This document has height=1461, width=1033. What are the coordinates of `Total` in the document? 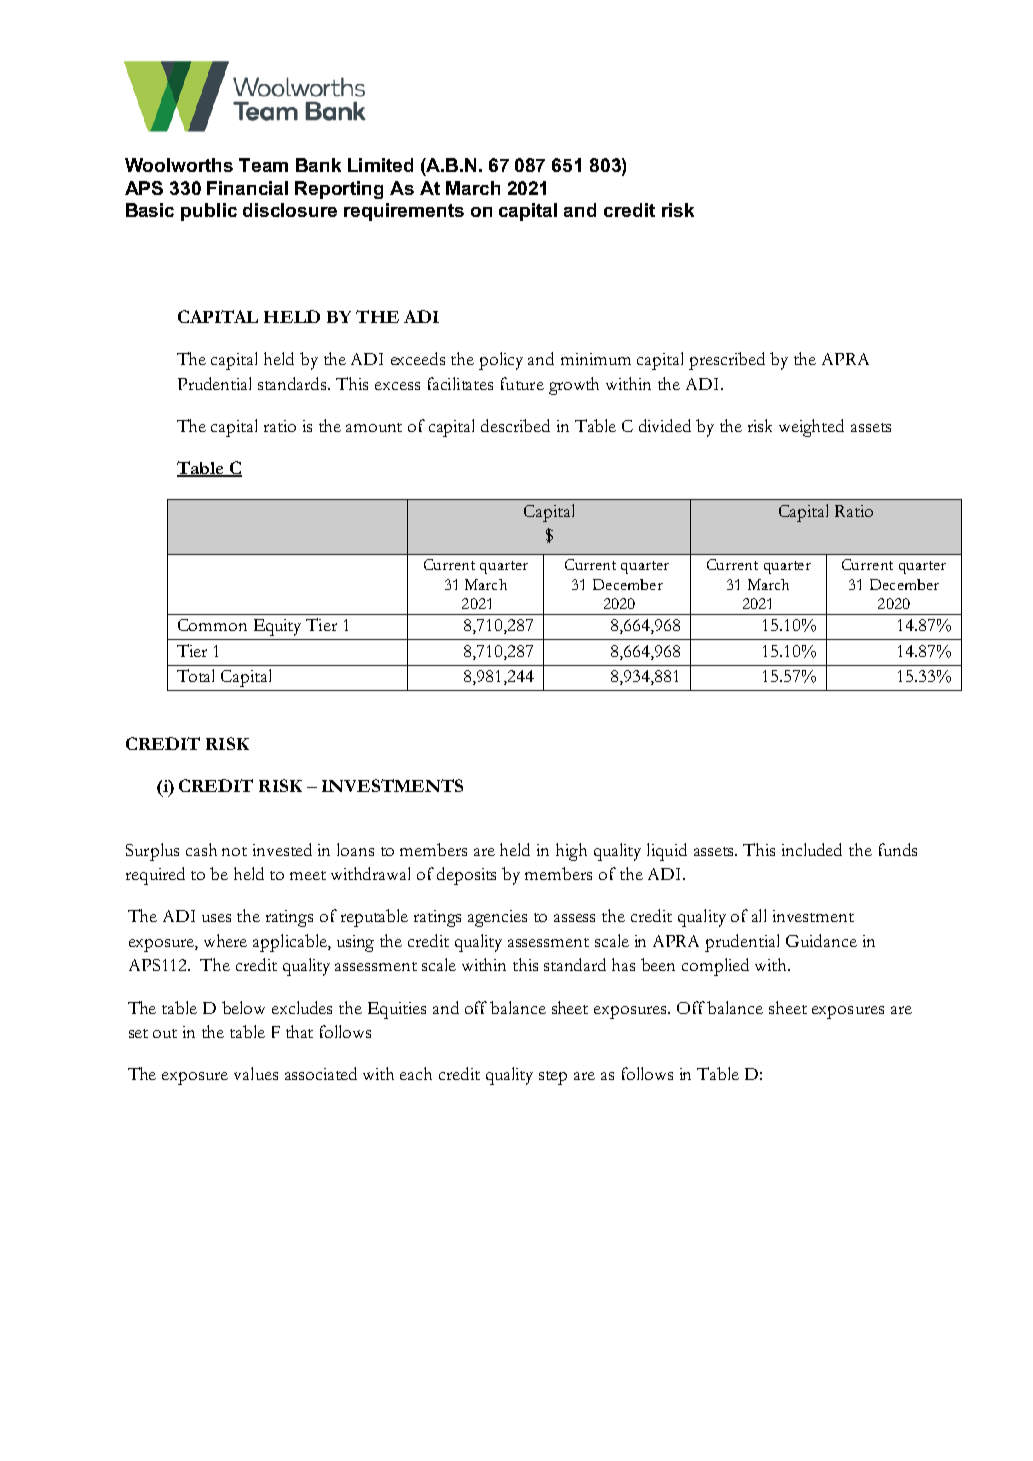 It's located at (195, 675).
